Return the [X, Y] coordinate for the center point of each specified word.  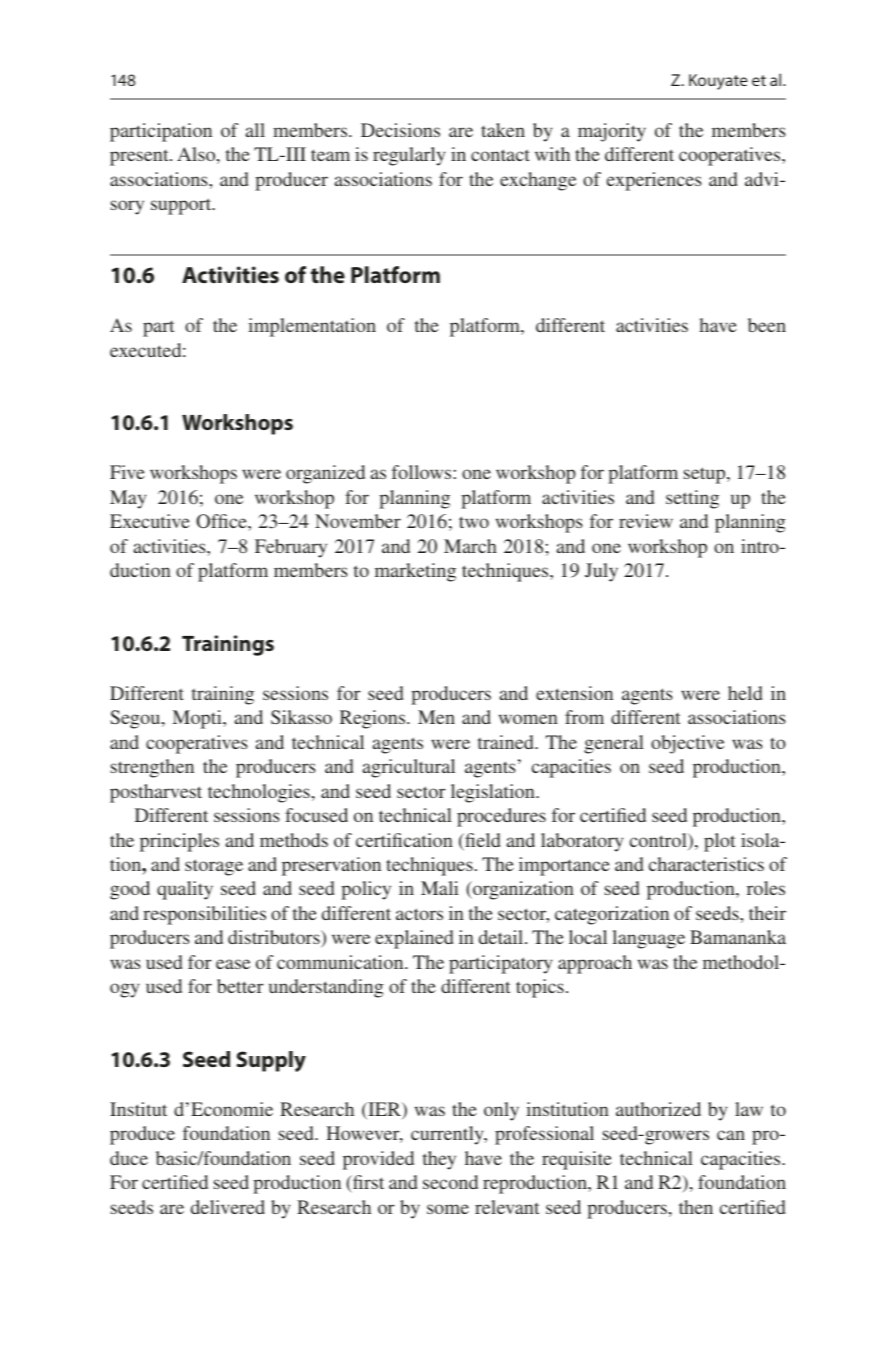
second [450, 1182]
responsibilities [204, 915]
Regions [374, 719]
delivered [228, 1207]
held [745, 693]
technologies [259, 793]
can [731, 1135]
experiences [654, 181]
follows [421, 472]
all [255, 130]
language [649, 939]
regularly [409, 156]
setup [706, 475]
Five [127, 472]
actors [419, 914]
